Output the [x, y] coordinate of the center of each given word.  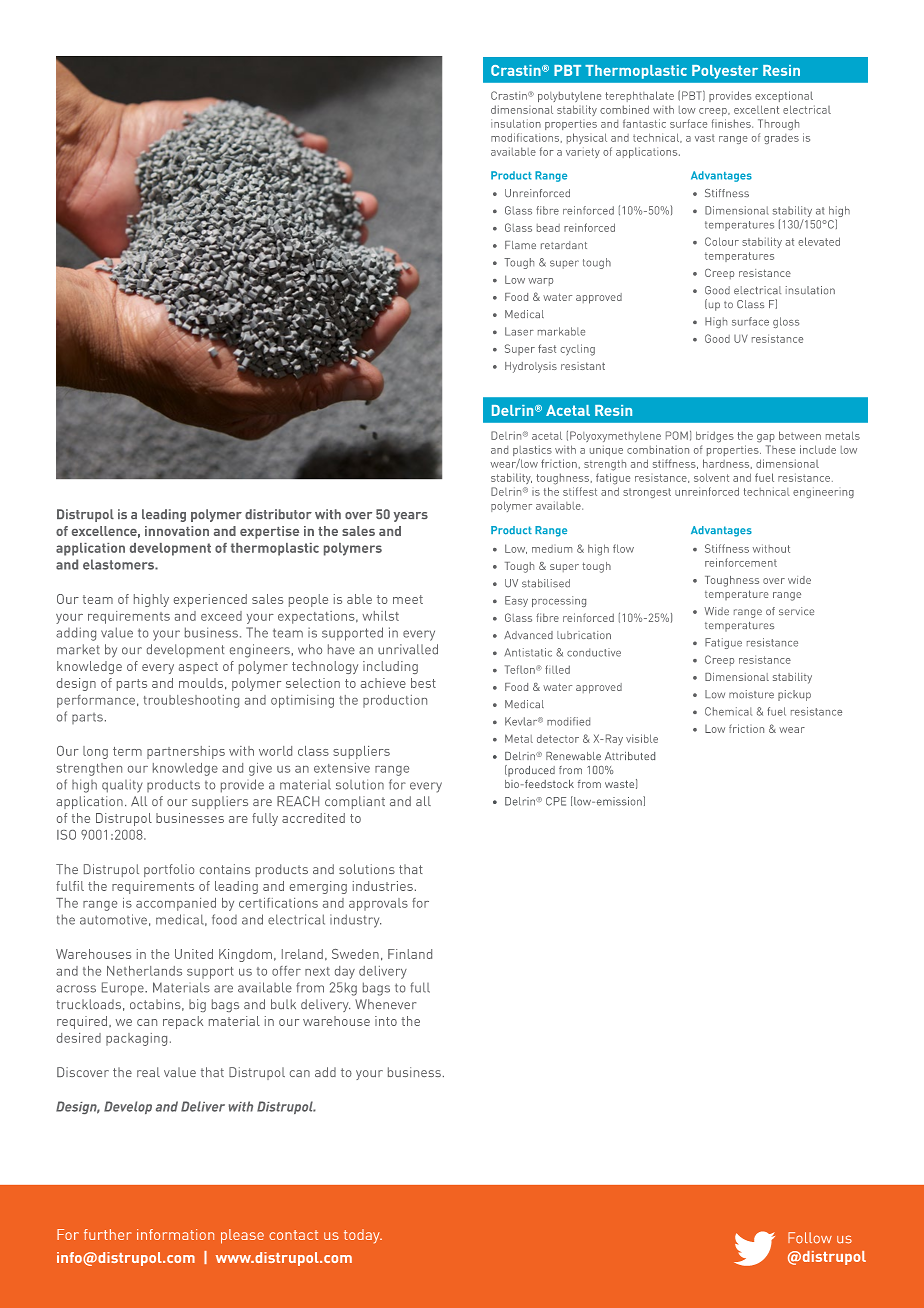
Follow [810, 1238]
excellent [756, 109]
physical [587, 138]
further [108, 1234]
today [363, 1236]
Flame [520, 245]
